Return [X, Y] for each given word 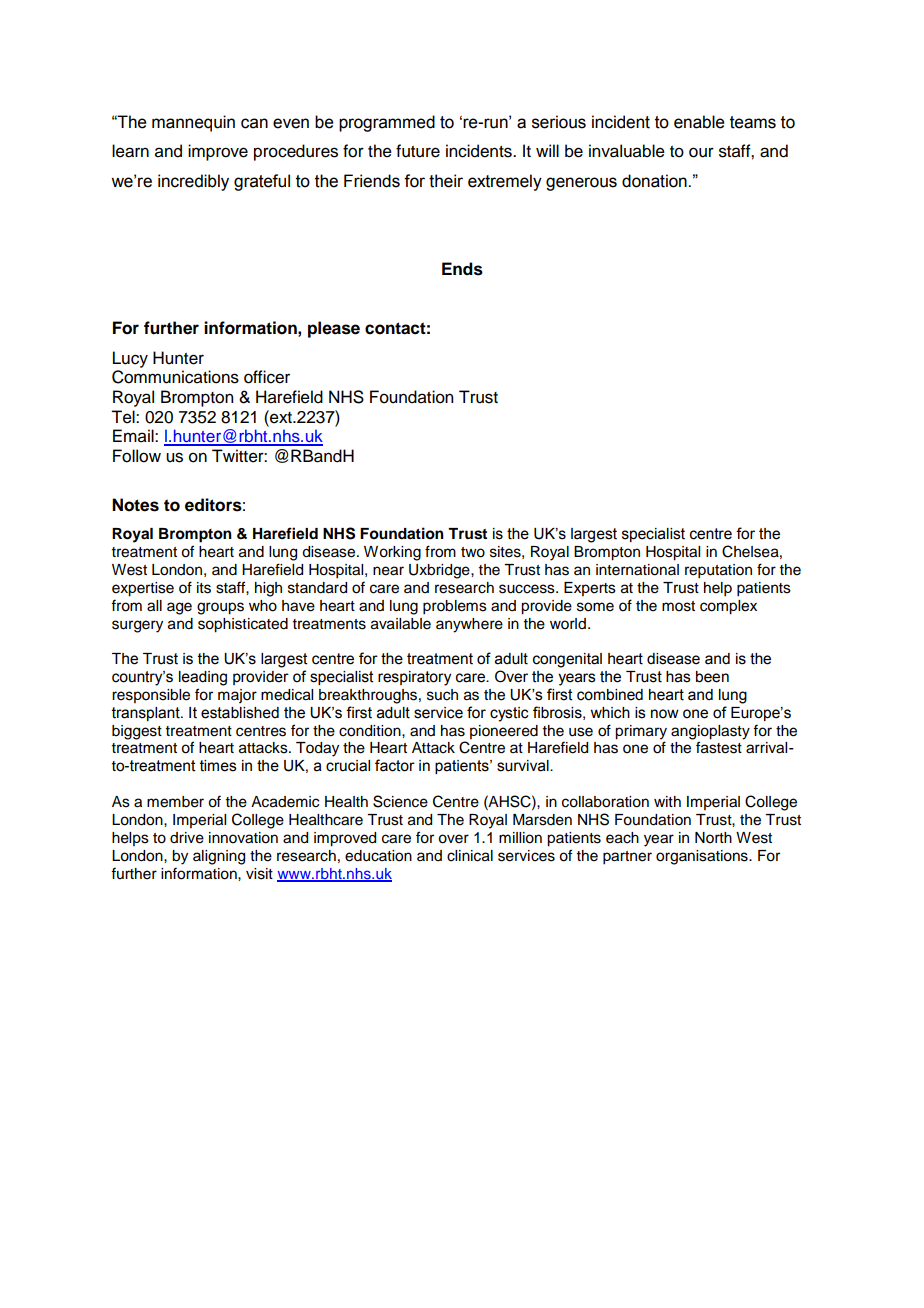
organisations [703, 857]
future [418, 151]
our [701, 152]
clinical [470, 856]
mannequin [193, 123]
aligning [219, 857]
